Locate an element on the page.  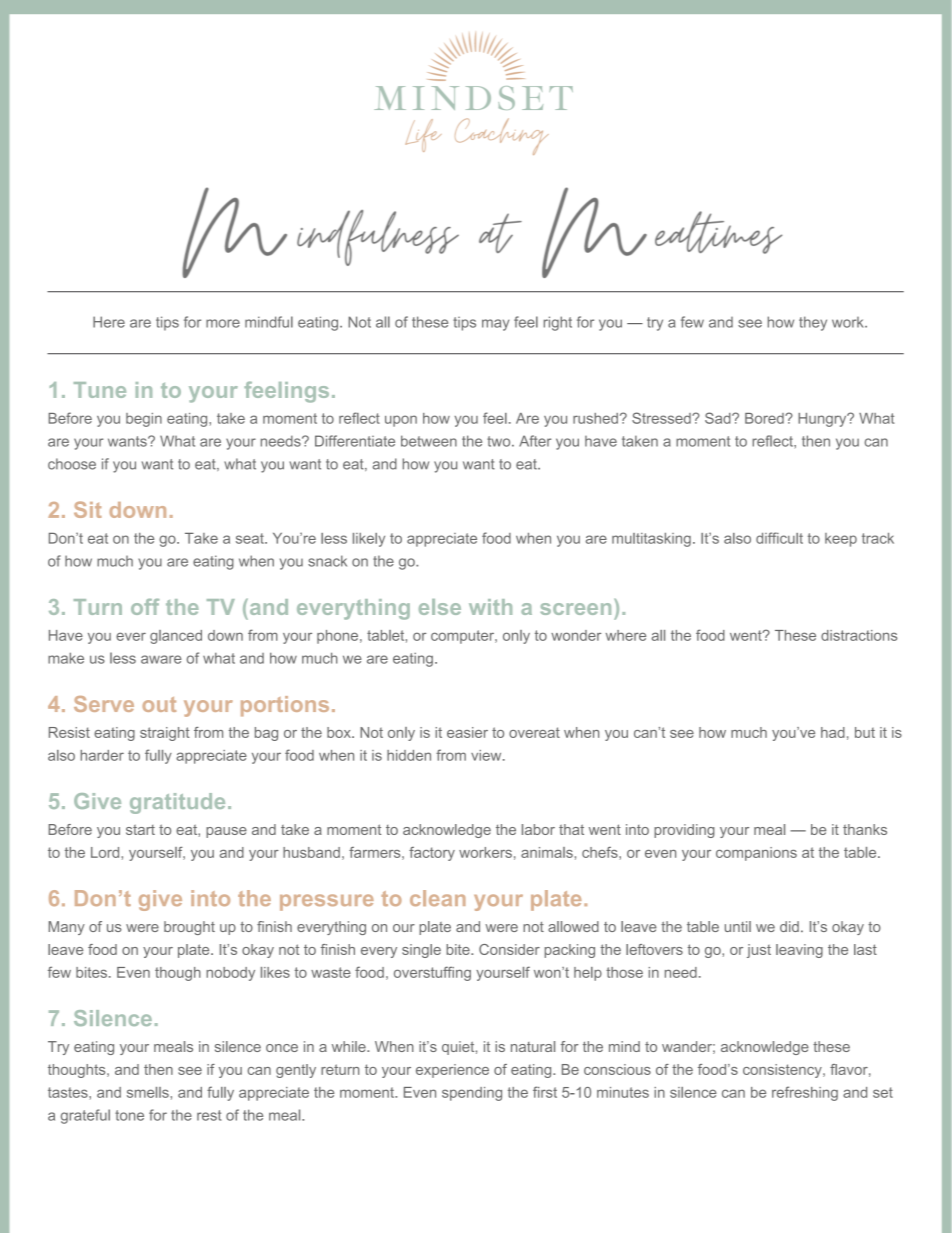
did is located at coordinates (789, 926).
